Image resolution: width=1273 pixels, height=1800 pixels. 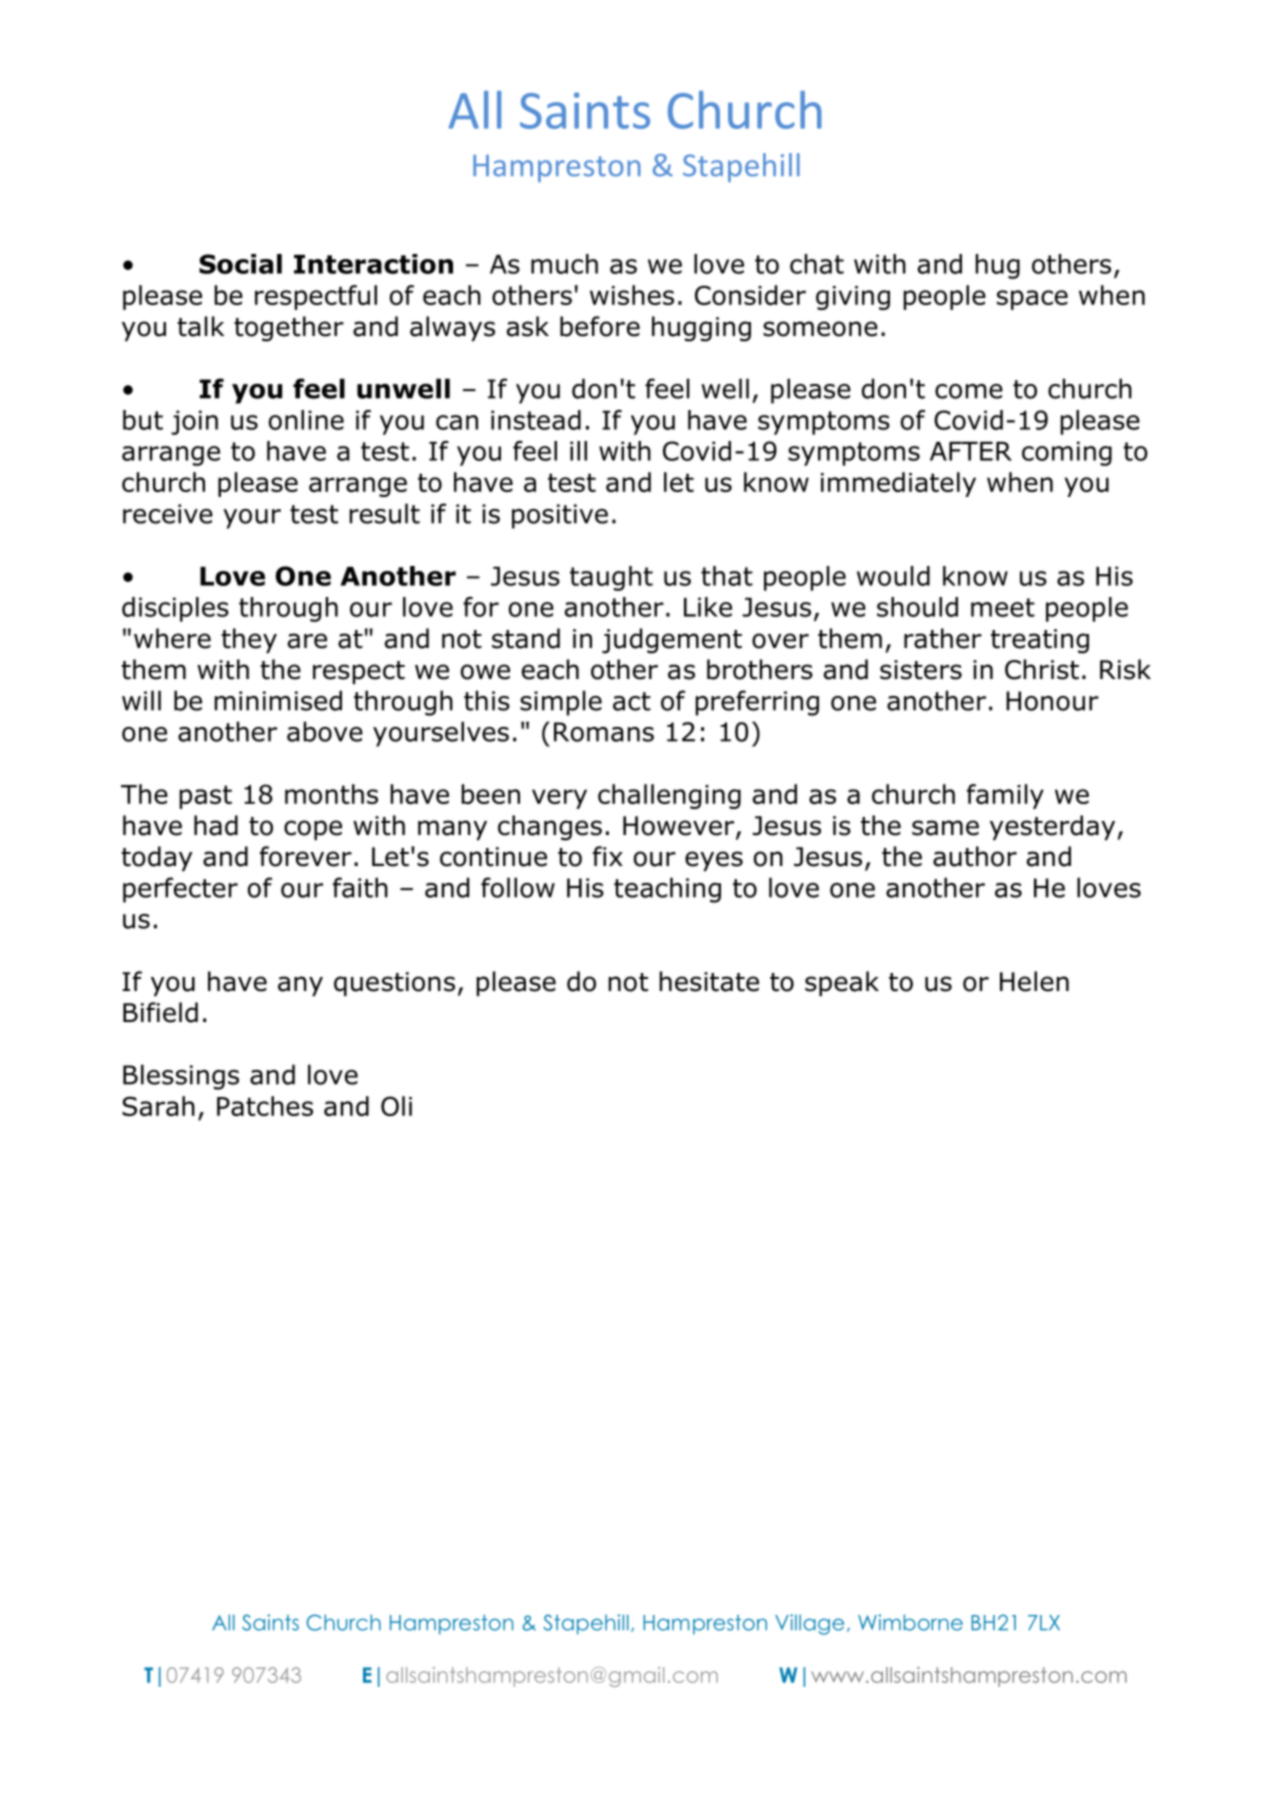 What do you see at coordinates (289, 329) in the screenshot?
I see `together` at bounding box center [289, 329].
